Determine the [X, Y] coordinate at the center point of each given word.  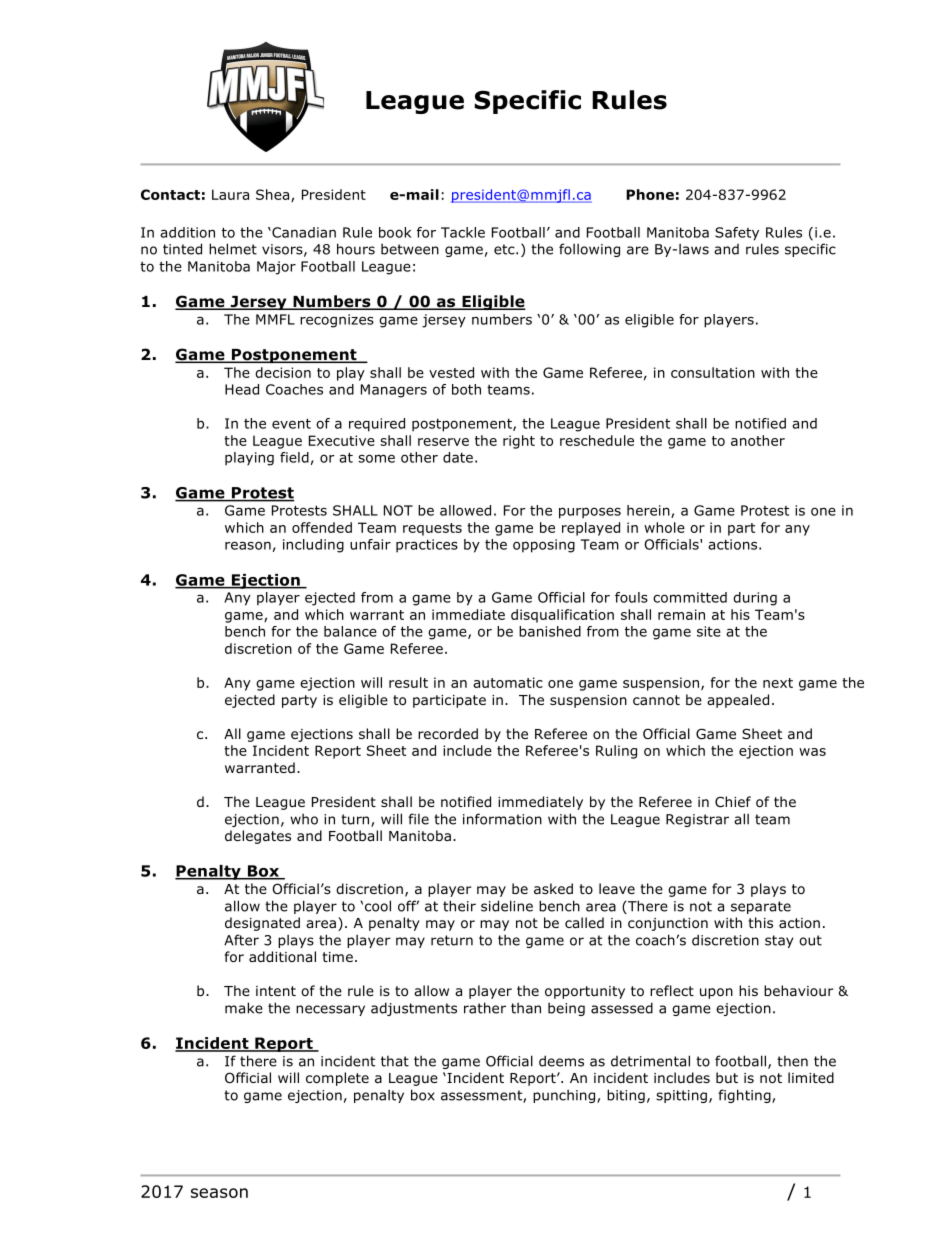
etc [505, 249]
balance [350, 631]
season [219, 1193]
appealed [738, 701]
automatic [508, 682]
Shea [274, 195]
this [761, 922]
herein [649, 511]
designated [262, 924]
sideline [507, 906]
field [294, 457]
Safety [737, 234]
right [519, 442]
